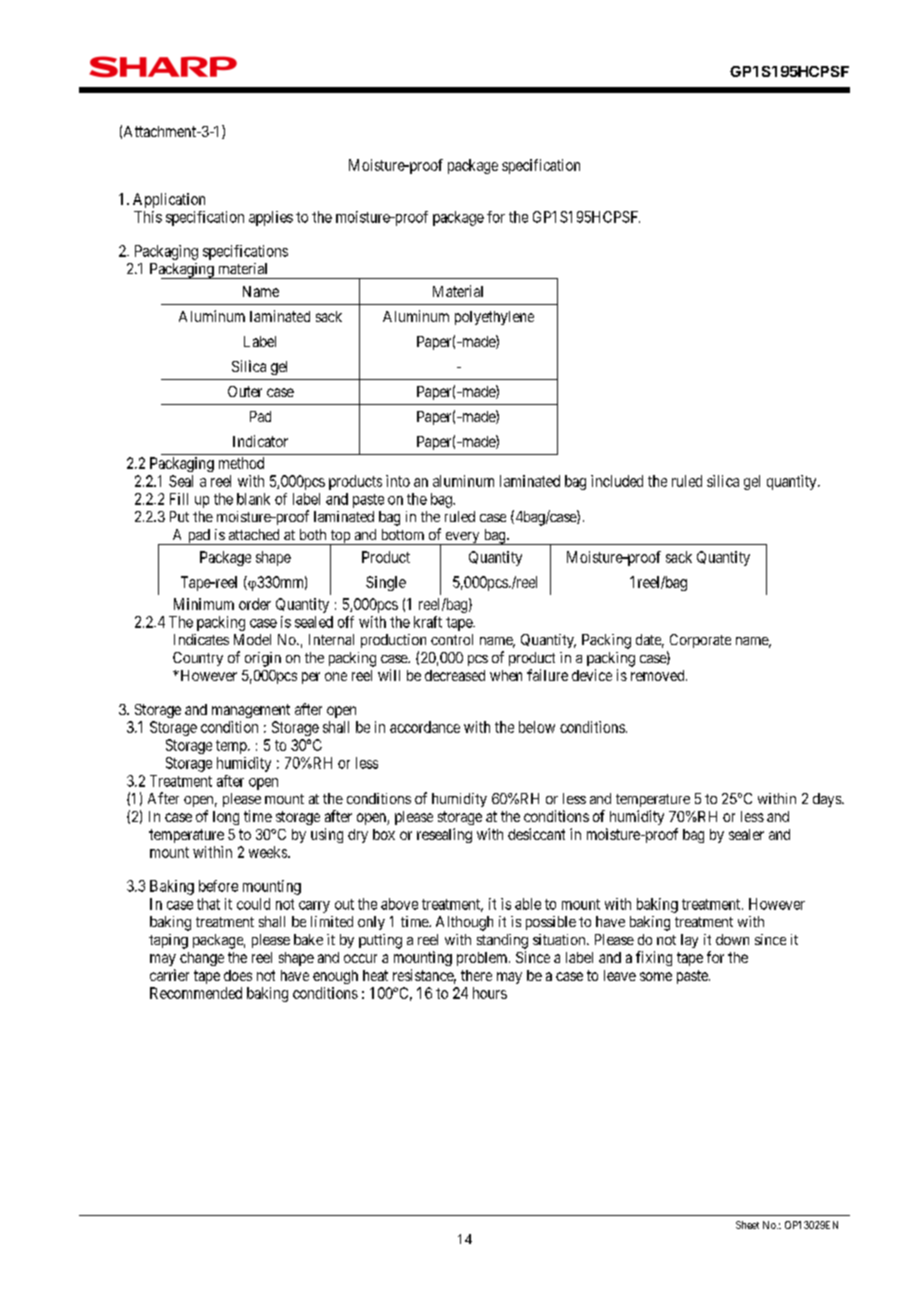  What do you see at coordinates (747, 1225) in the page?
I see `Sheet` at bounding box center [747, 1225].
